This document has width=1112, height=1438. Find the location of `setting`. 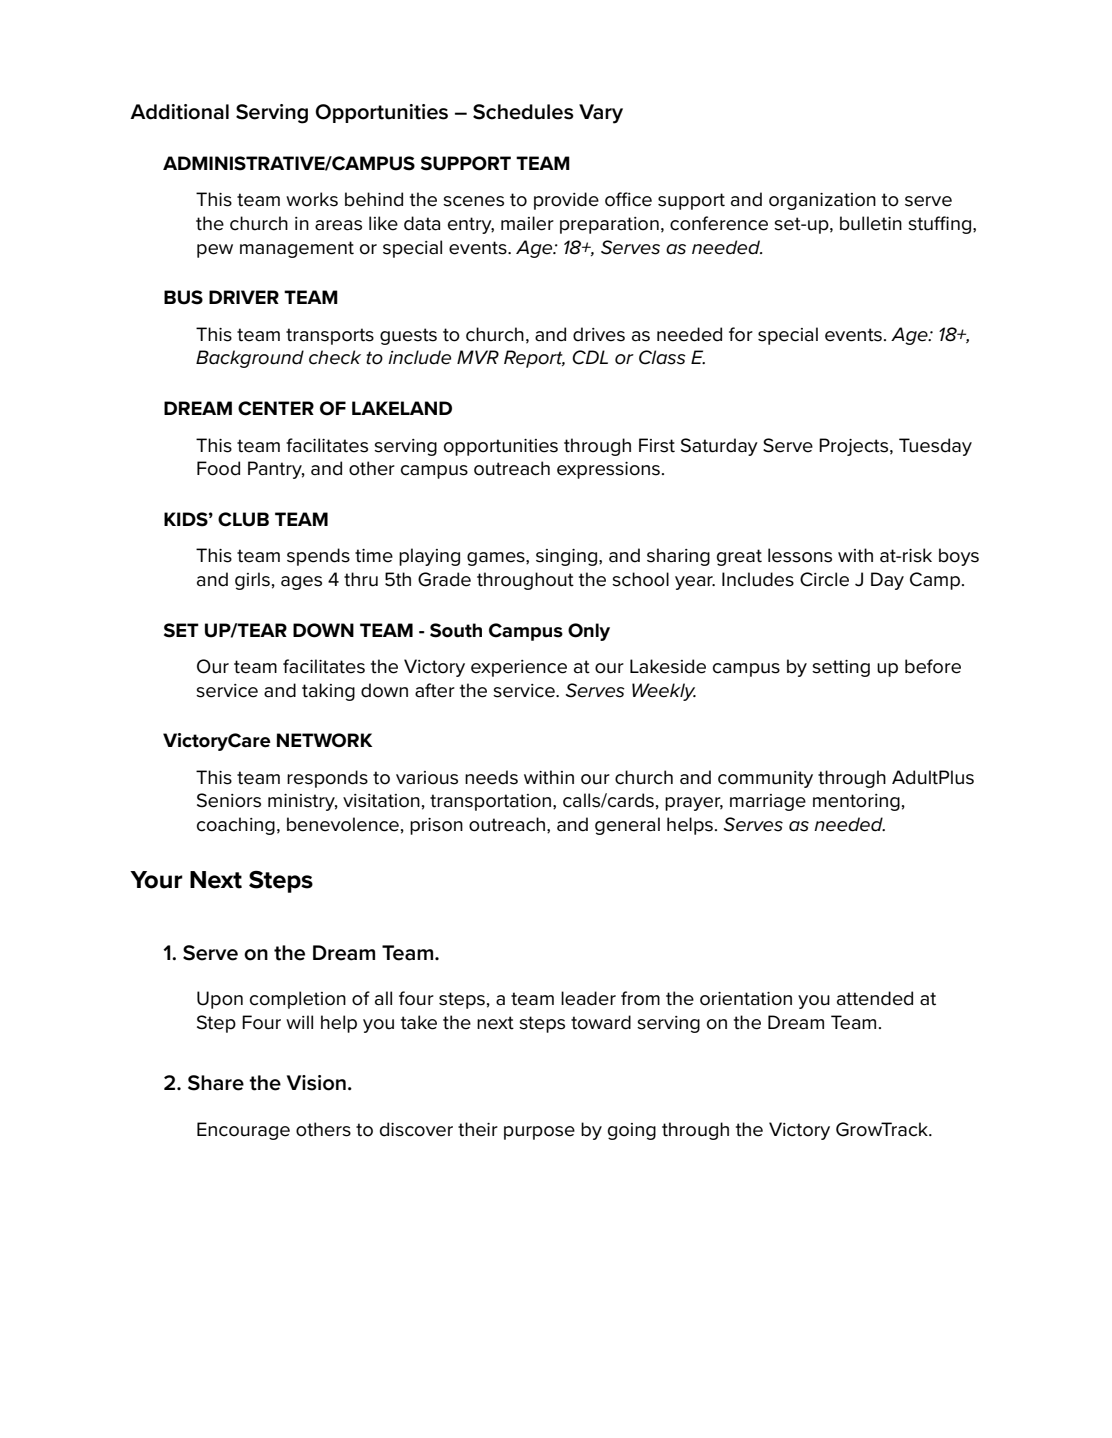

setting is located at coordinates (841, 668).
